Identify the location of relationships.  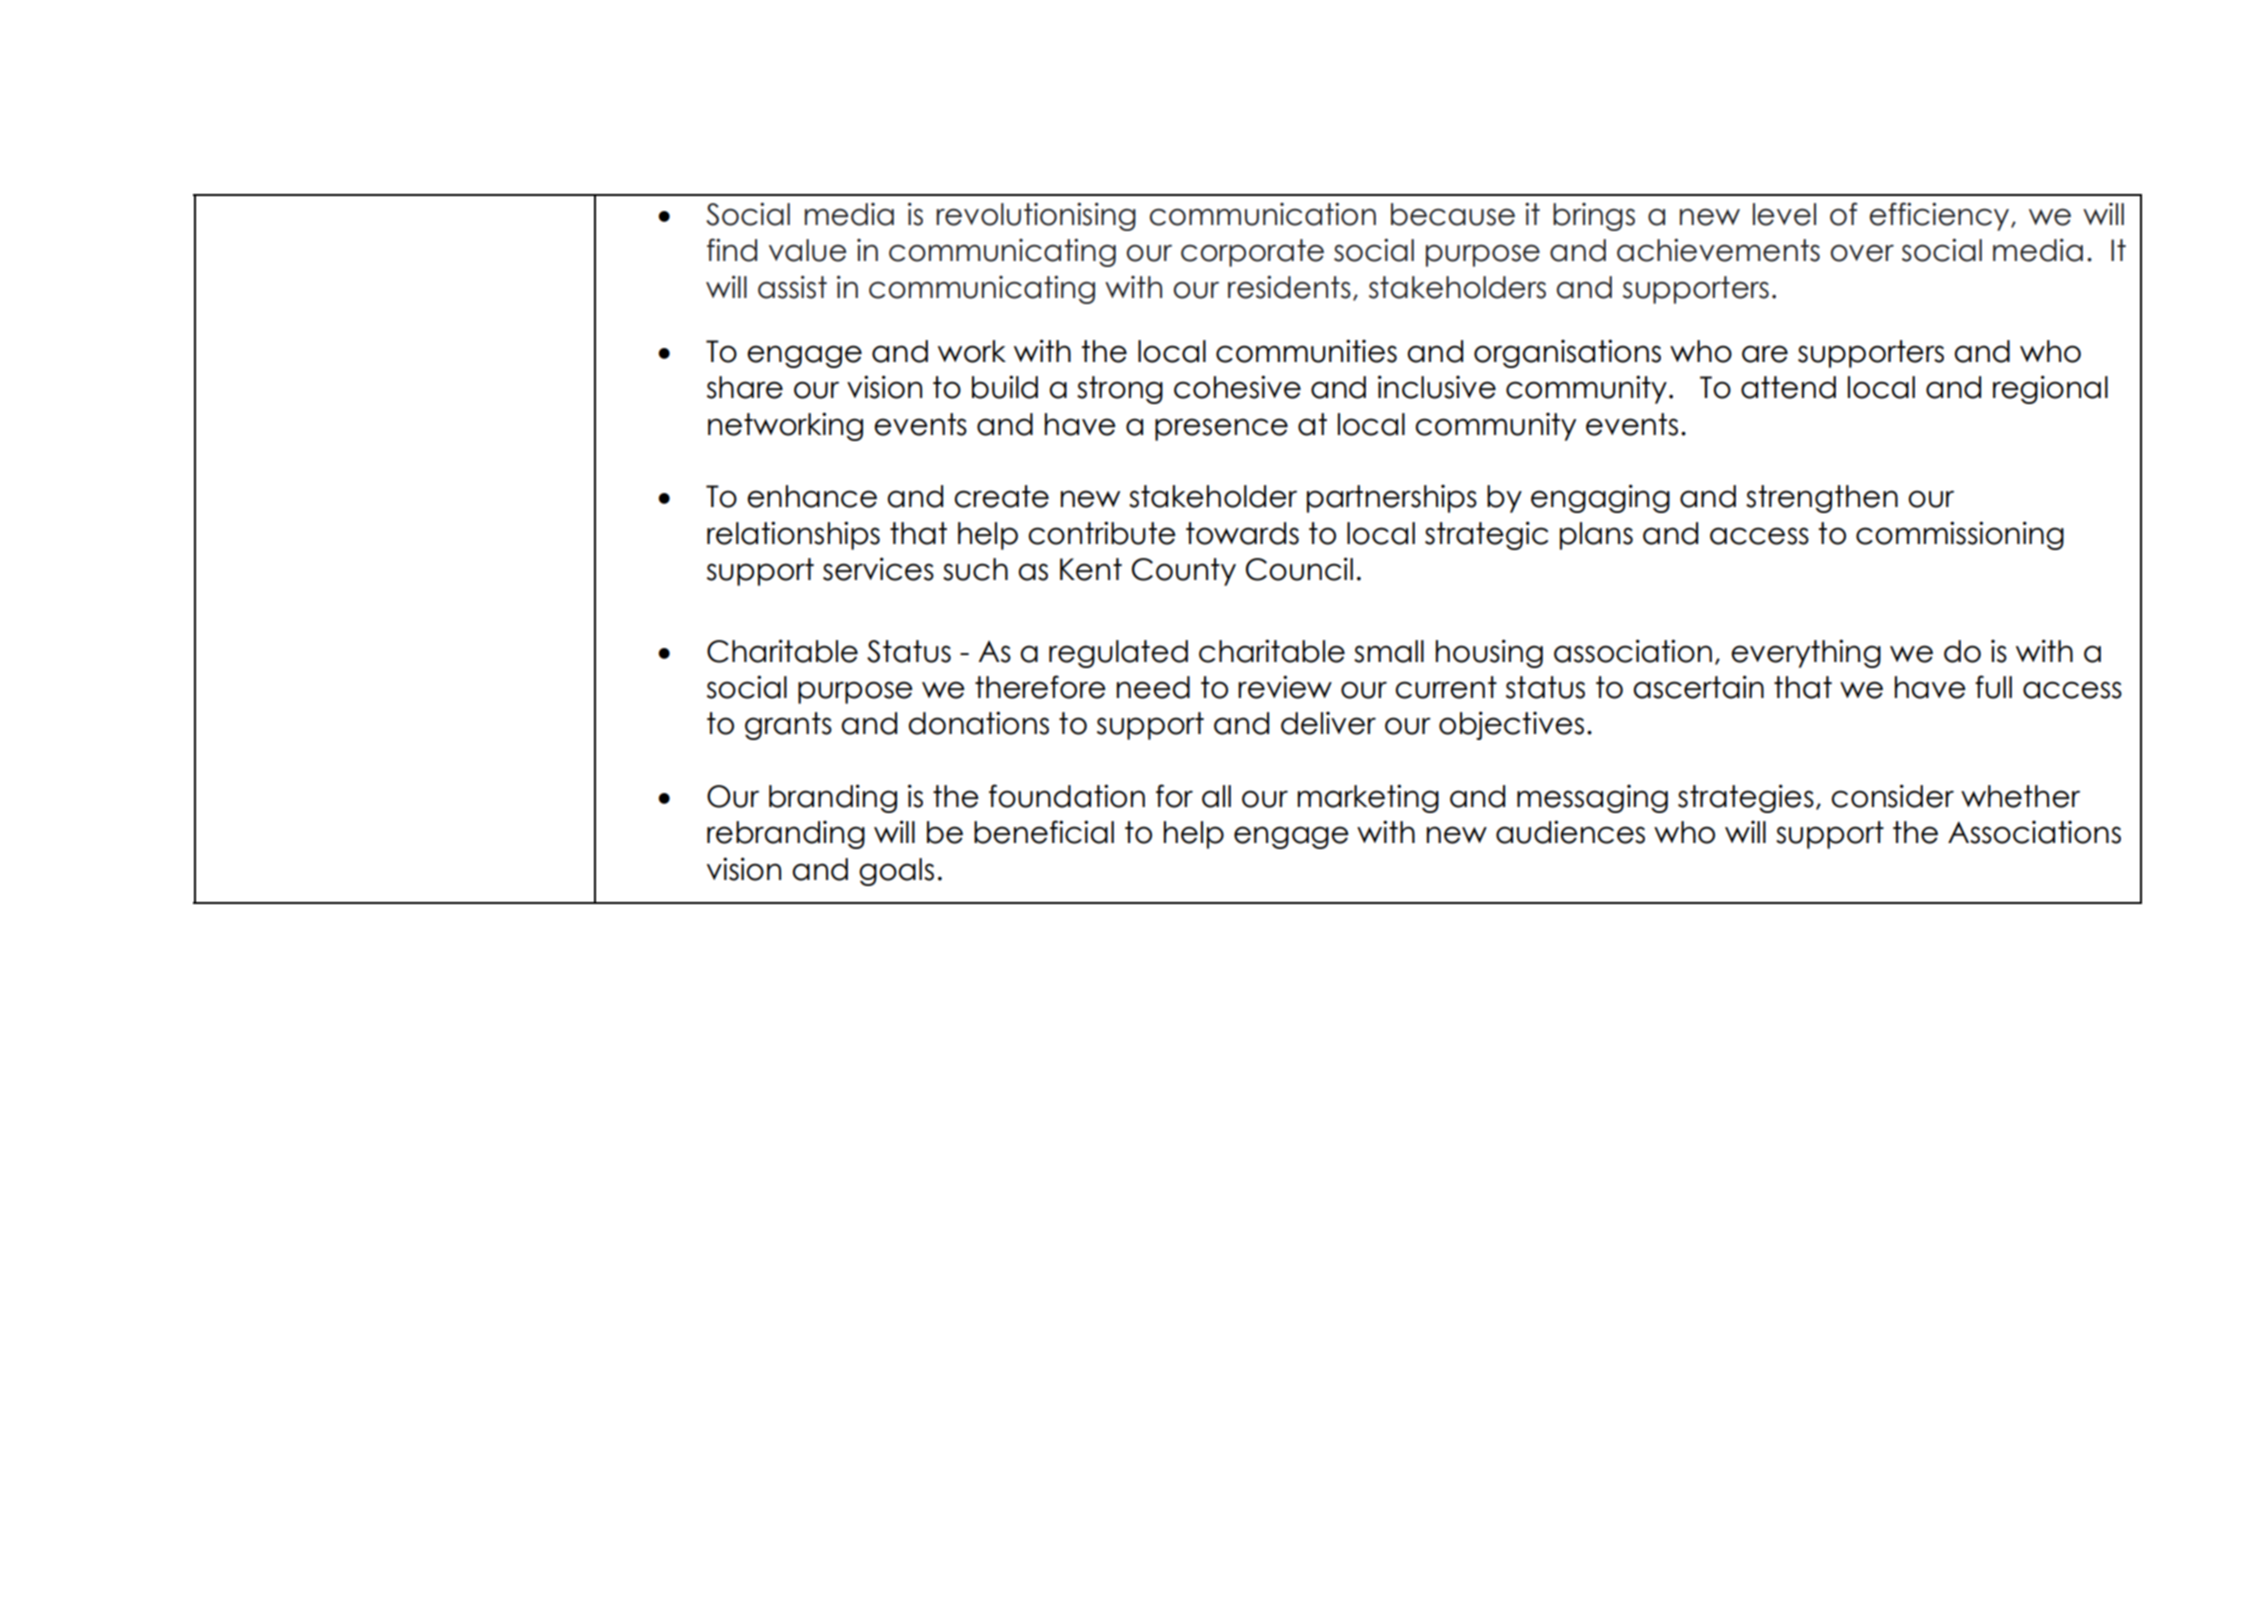
(793, 535).
